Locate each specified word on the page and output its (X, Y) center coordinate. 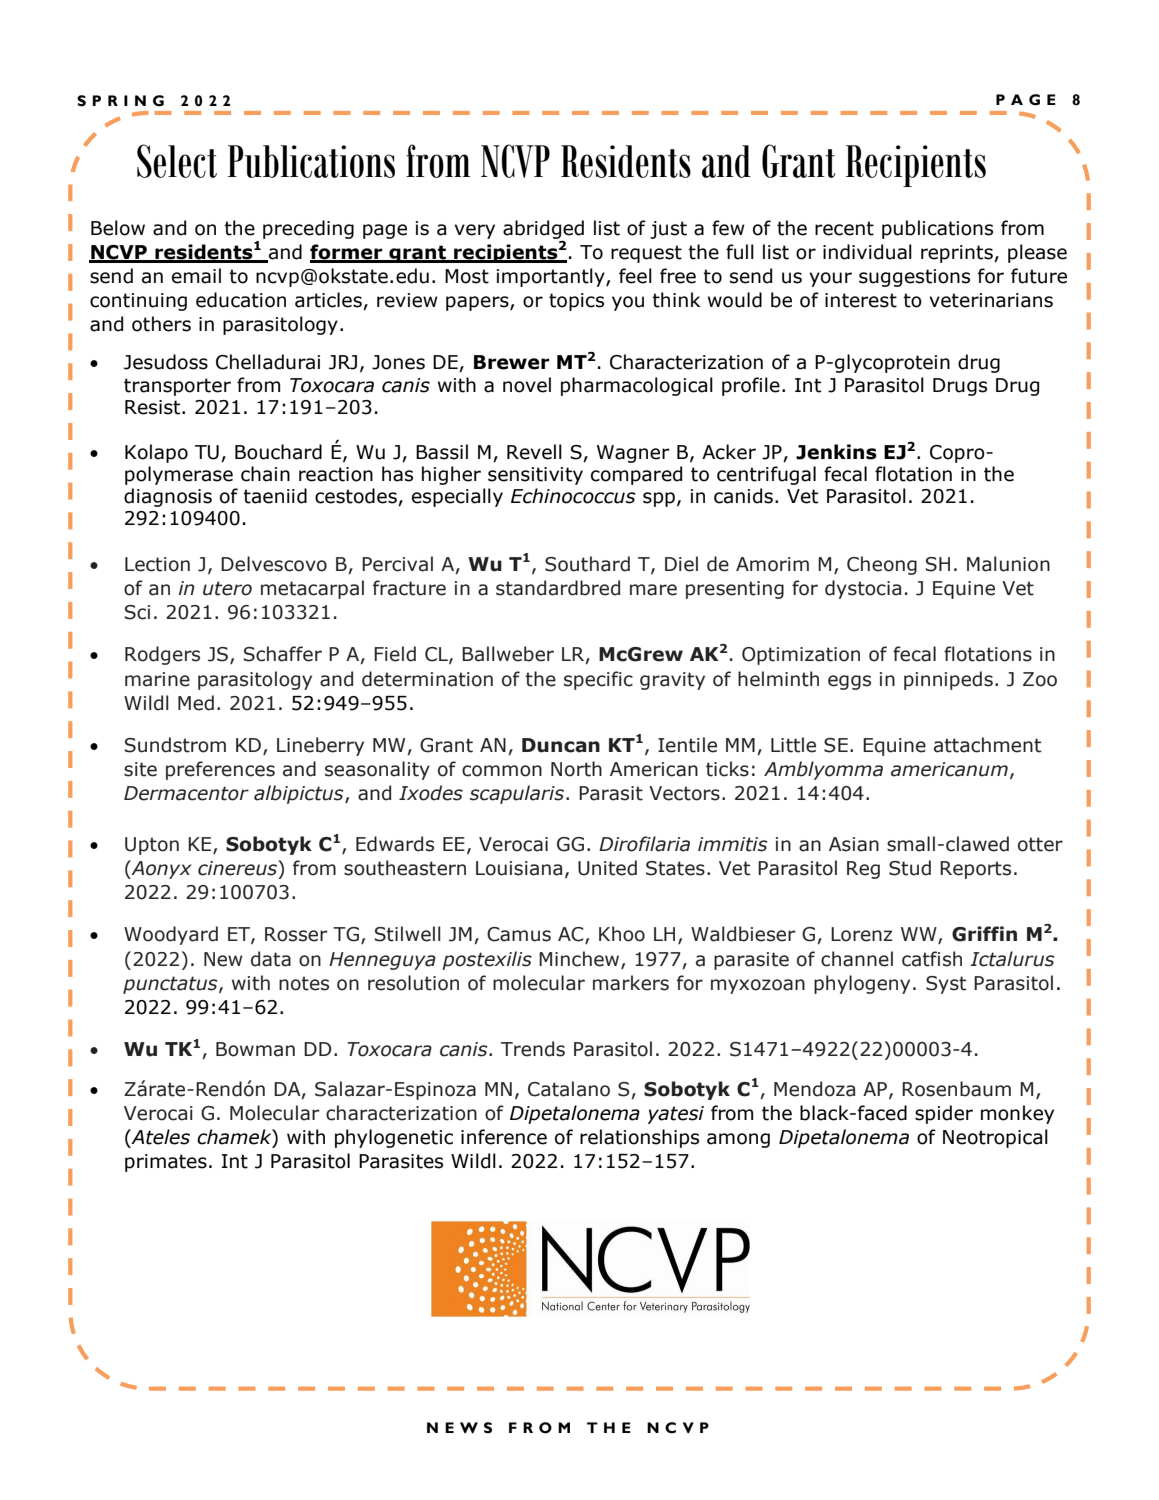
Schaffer (283, 654)
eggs (849, 682)
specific (598, 680)
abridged (543, 230)
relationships (639, 1138)
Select (177, 161)
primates (166, 1163)
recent (844, 228)
